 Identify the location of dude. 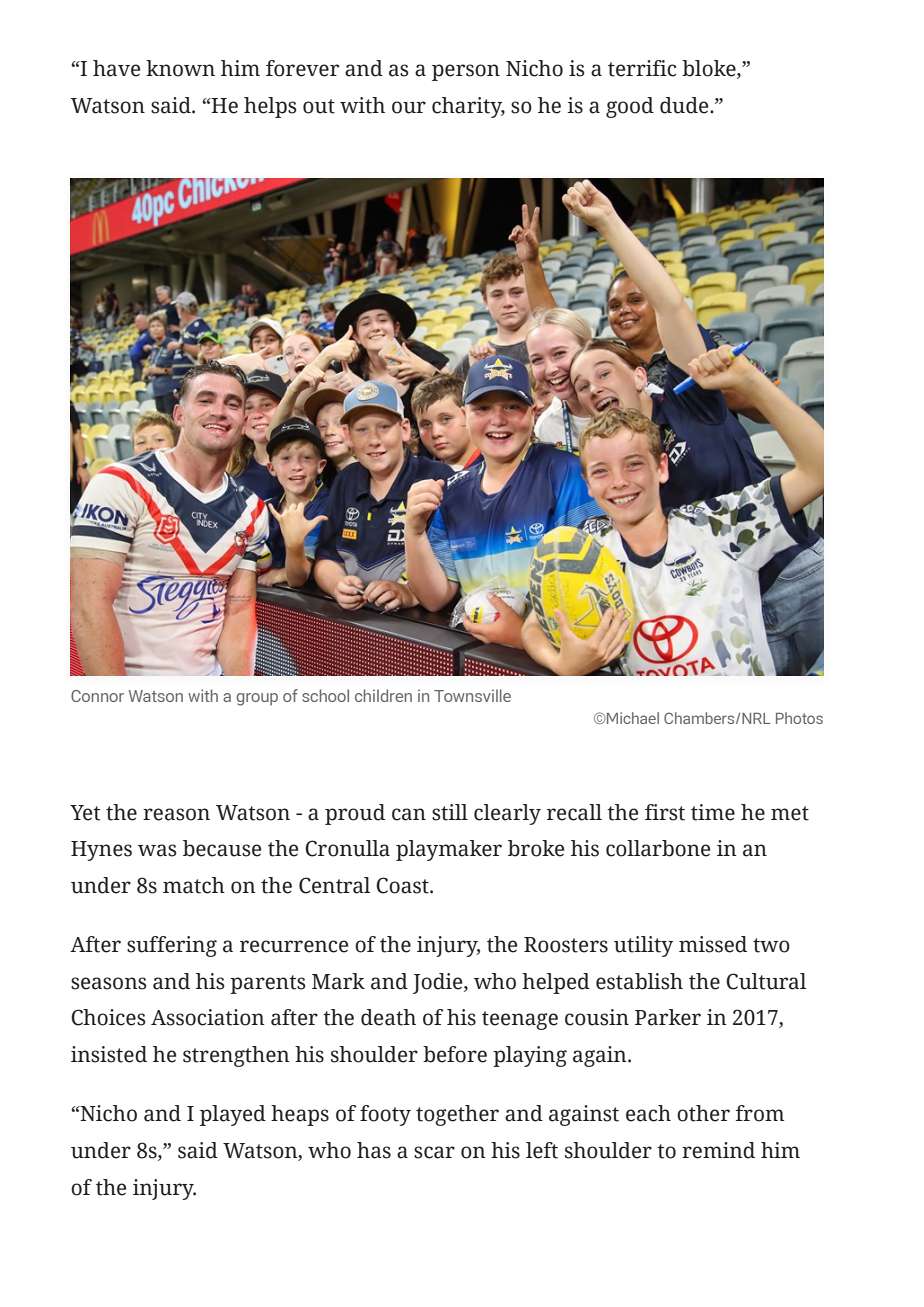
(685, 105).
